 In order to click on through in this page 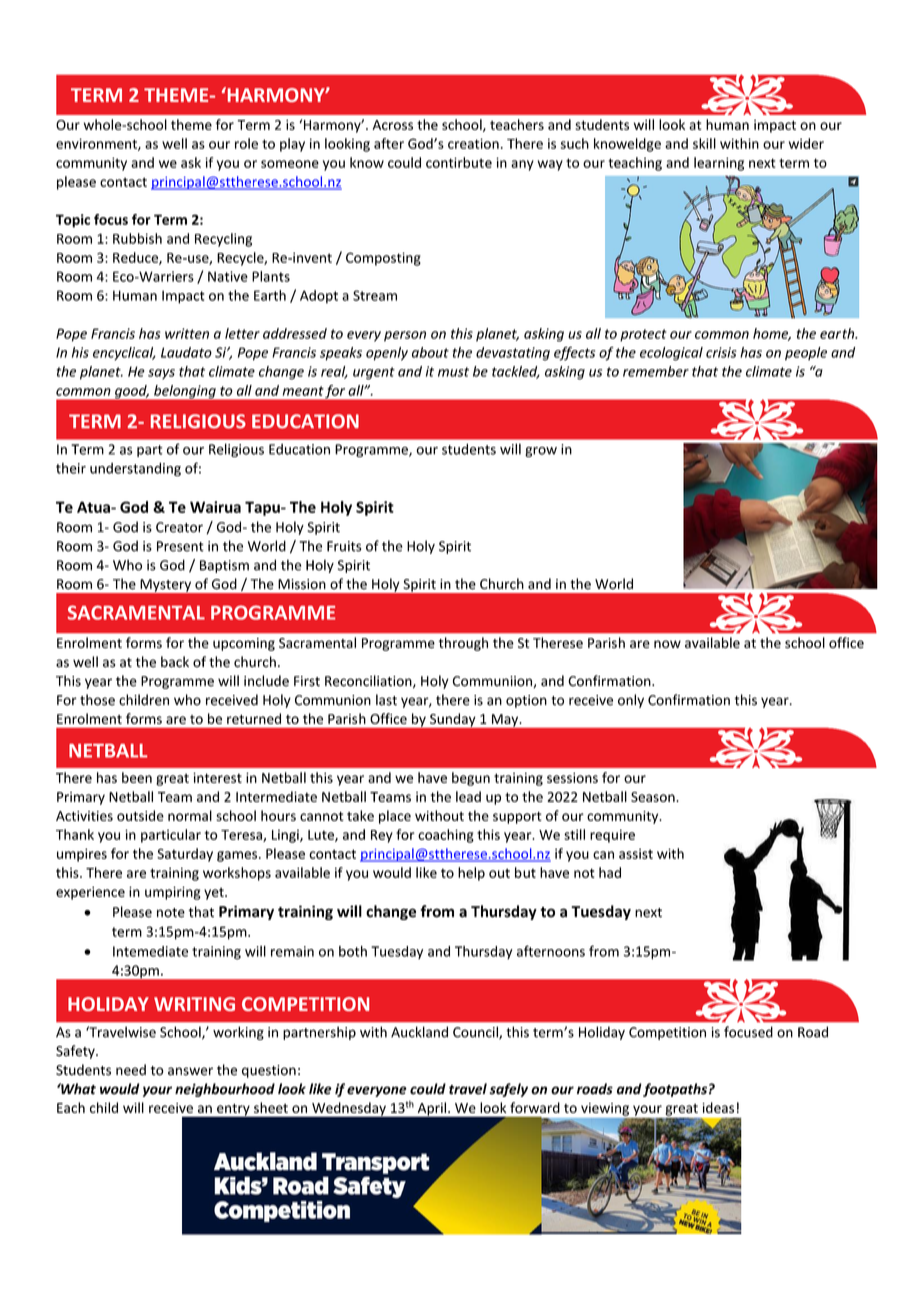, I will do `click(463, 644)`.
